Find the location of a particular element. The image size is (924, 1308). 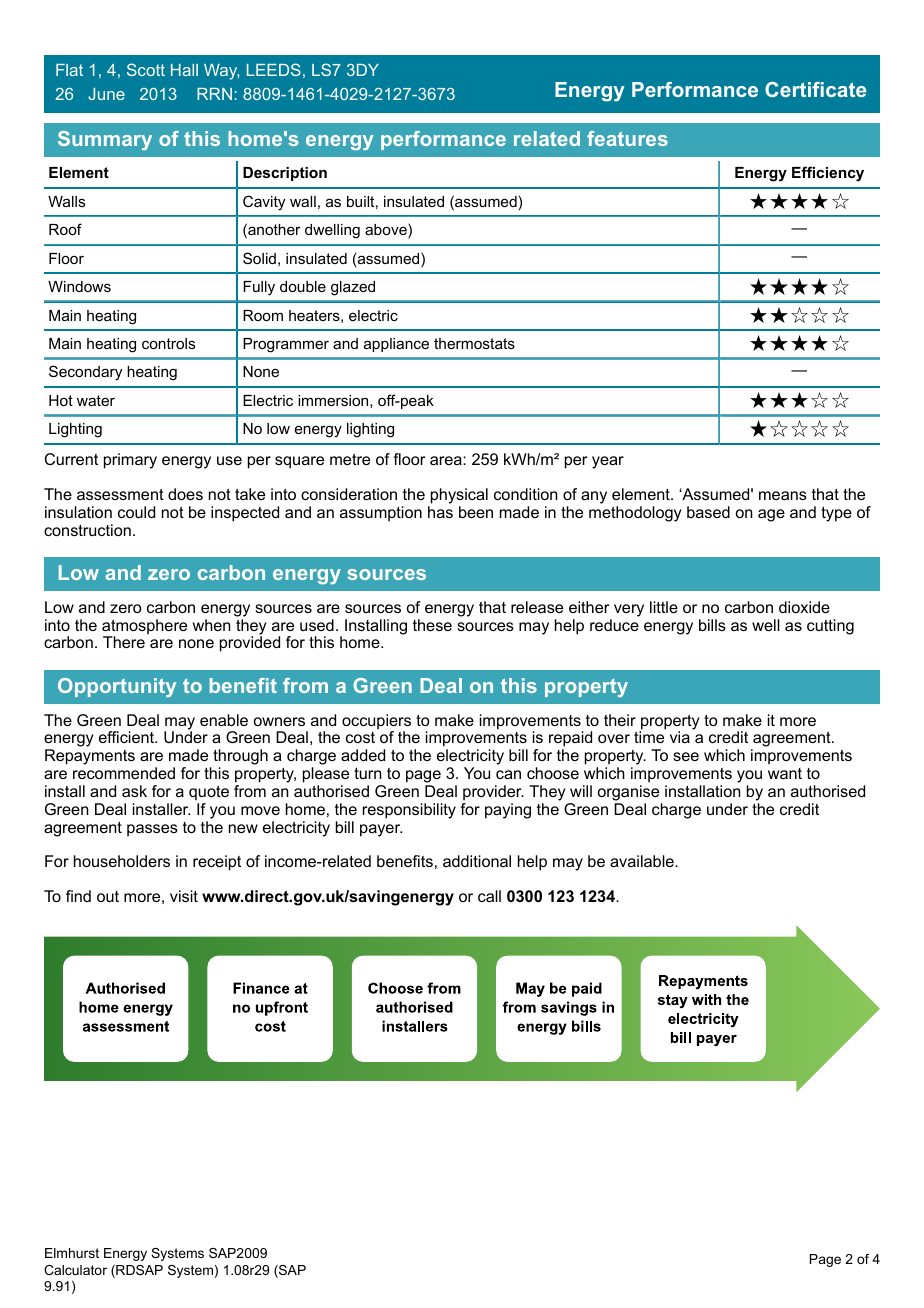

Scott is located at coordinates (146, 69).
